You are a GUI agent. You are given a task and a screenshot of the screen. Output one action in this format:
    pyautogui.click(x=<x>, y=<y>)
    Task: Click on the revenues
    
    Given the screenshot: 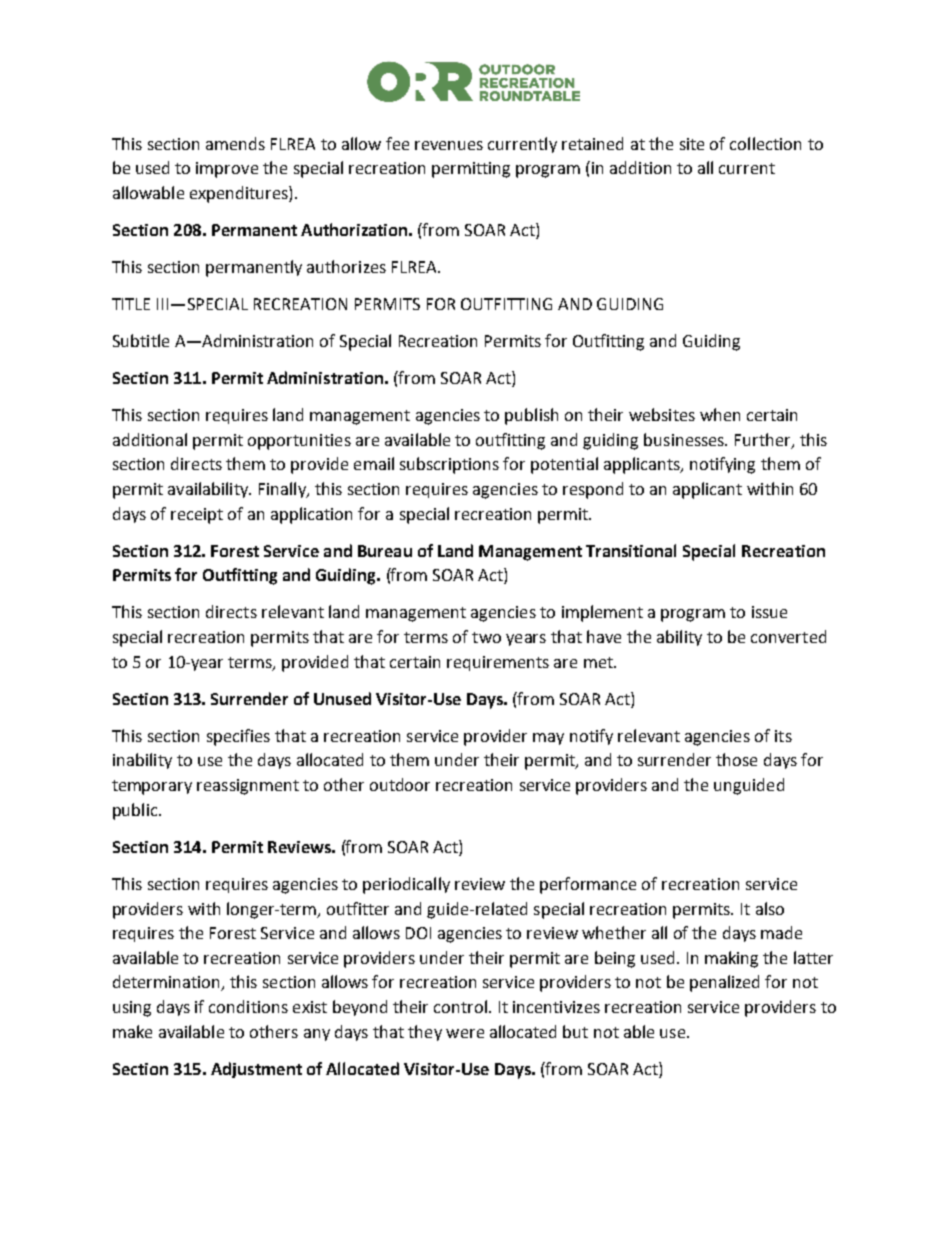 What is the action you would take?
    pyautogui.click(x=449, y=145)
